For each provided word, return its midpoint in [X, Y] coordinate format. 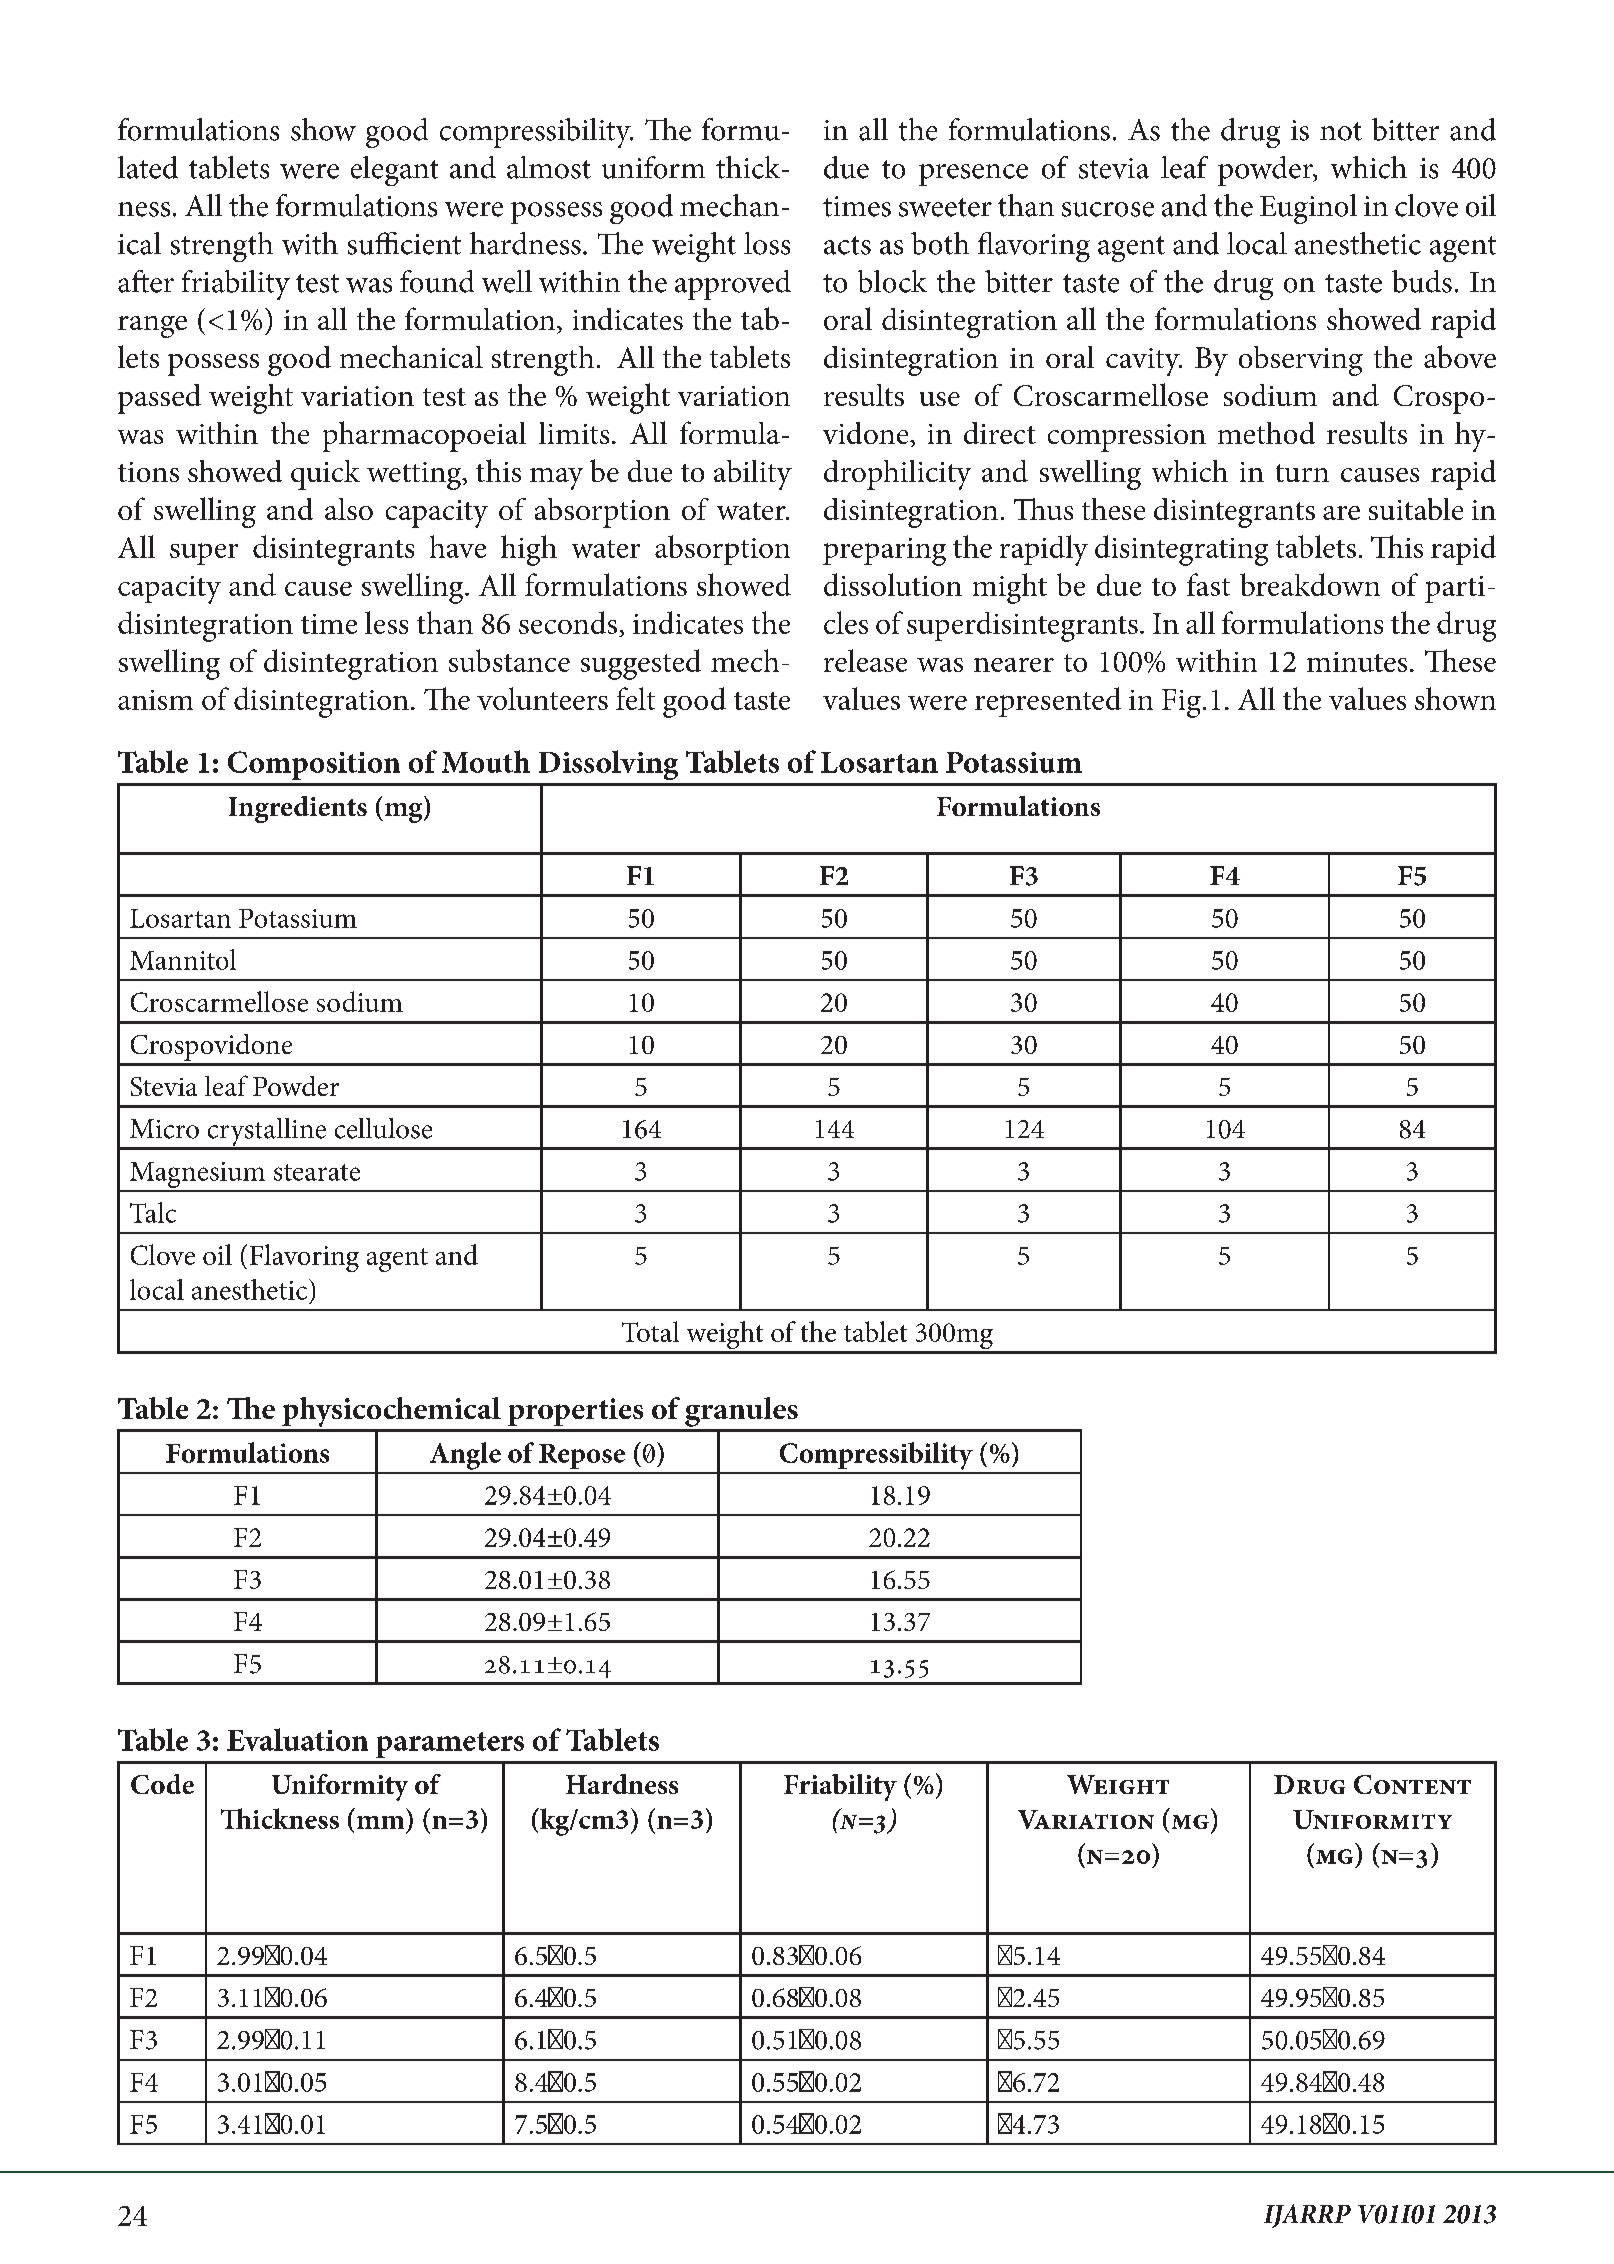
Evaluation [297, 1739]
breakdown [1310, 584]
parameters [450, 1745]
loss [767, 243]
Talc [153, 1212]
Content [1412, 1784]
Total [650, 1331]
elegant [394, 171]
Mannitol [183, 959]
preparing [884, 552]
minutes [1357, 662]
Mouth [486, 761]
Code [162, 1784]
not [1341, 131]
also [349, 509]
